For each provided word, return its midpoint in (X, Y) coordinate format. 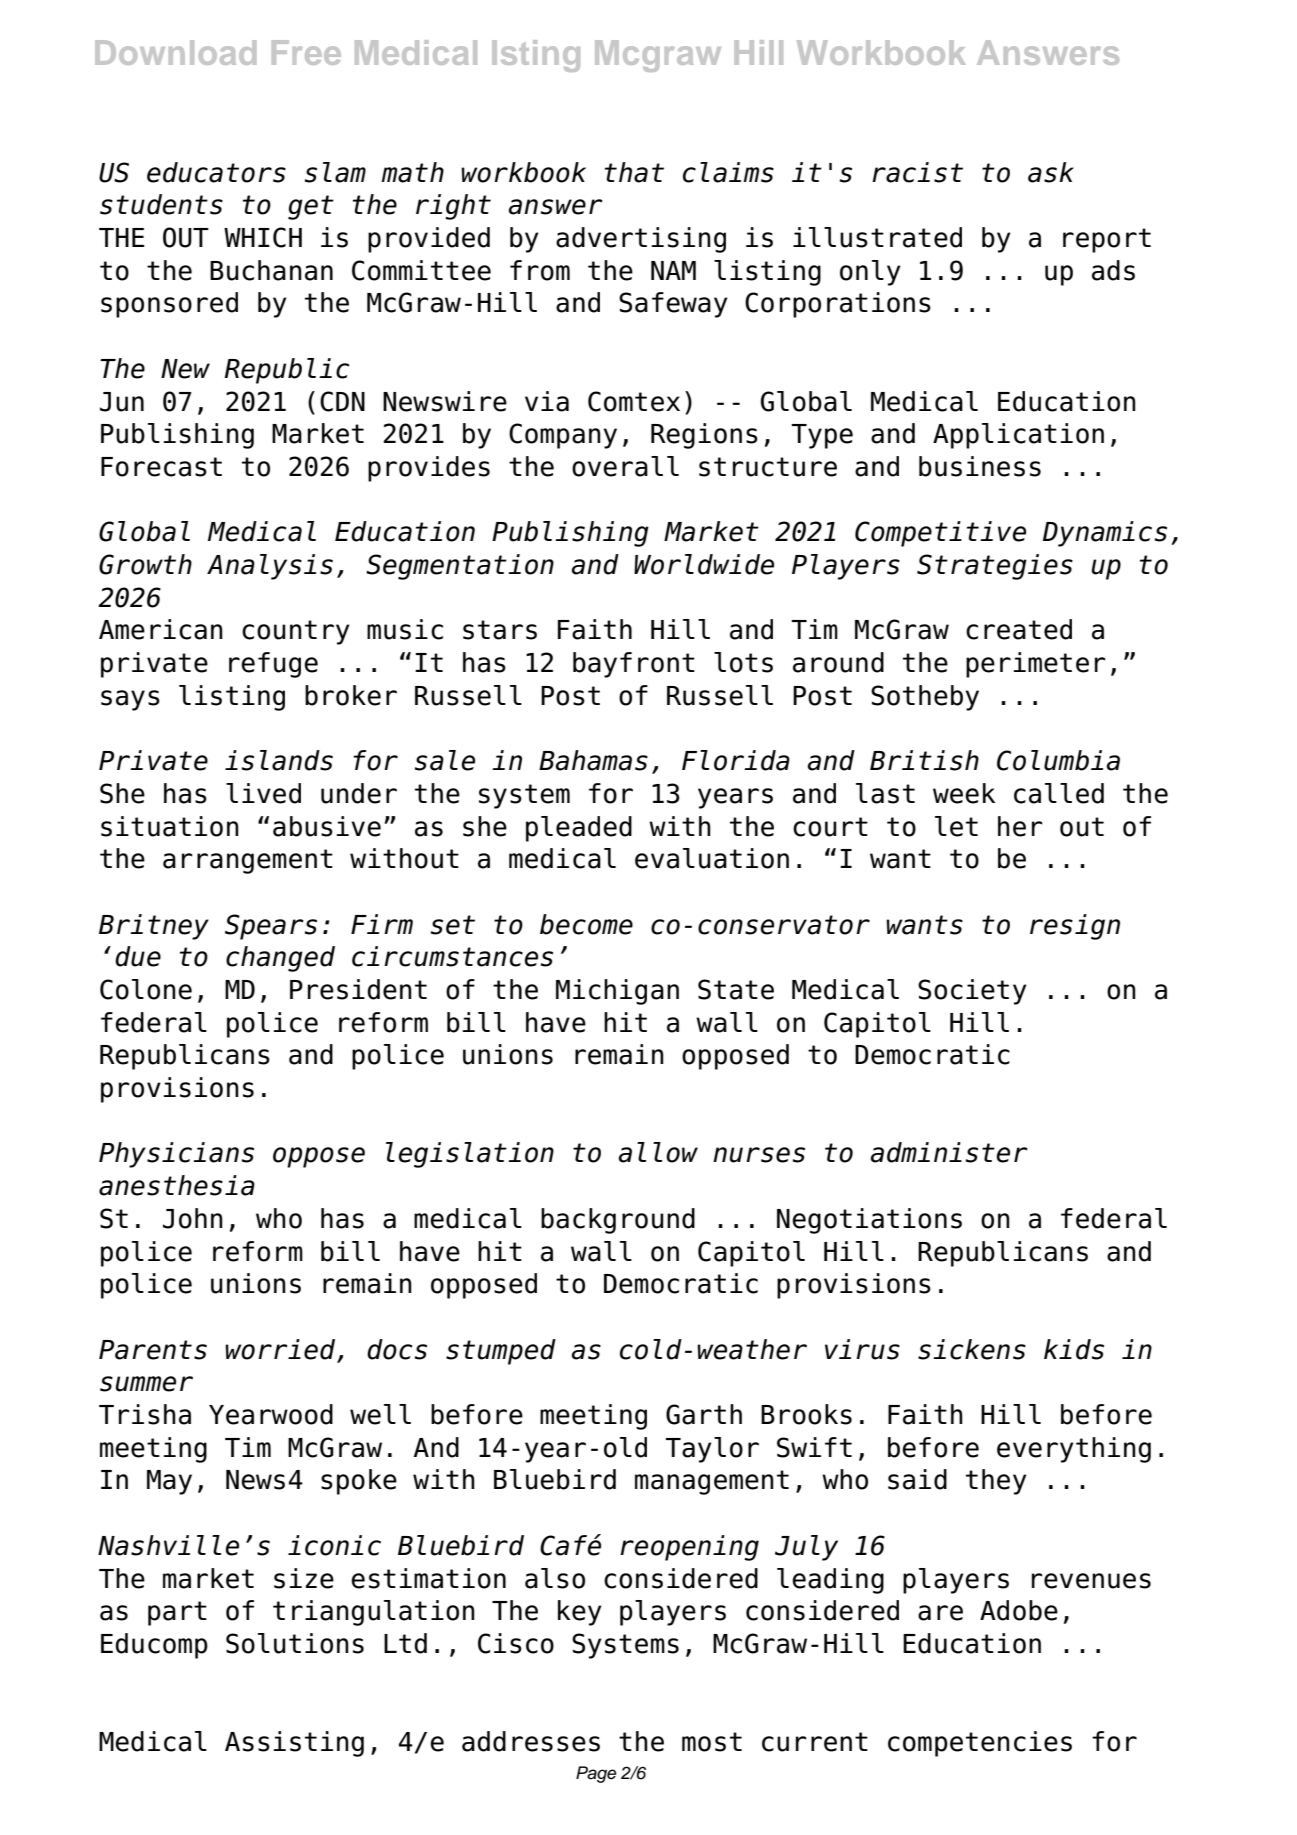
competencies (980, 1744)
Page (596, 1774)
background (618, 1221)
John (193, 1218)
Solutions (295, 1643)
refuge (273, 665)
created (1019, 629)
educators (216, 172)
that (634, 172)
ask (1051, 172)
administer (949, 1152)
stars (500, 630)
